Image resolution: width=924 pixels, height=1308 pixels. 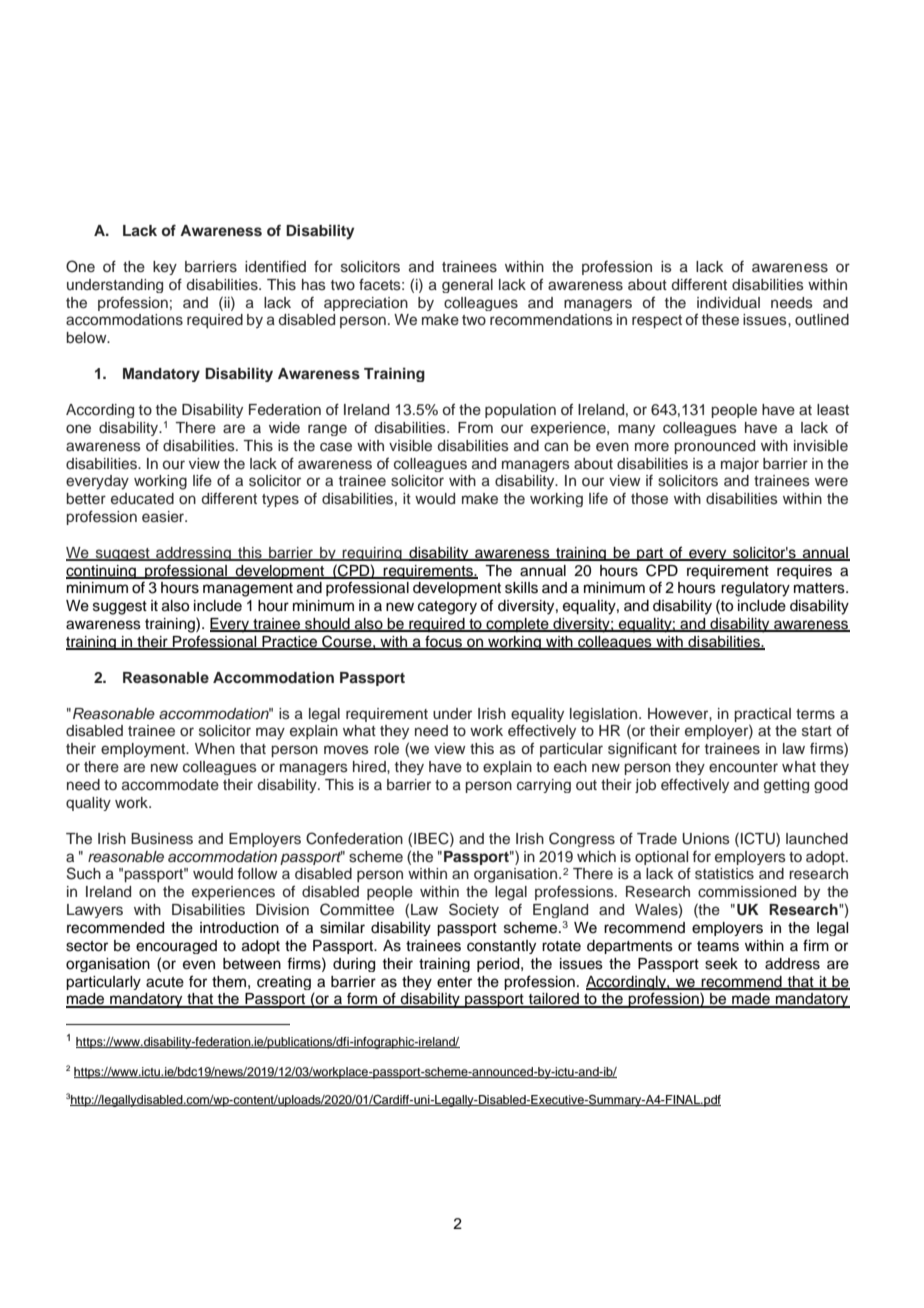 What do you see at coordinates (467, 286) in the image?
I see `general` at bounding box center [467, 286].
